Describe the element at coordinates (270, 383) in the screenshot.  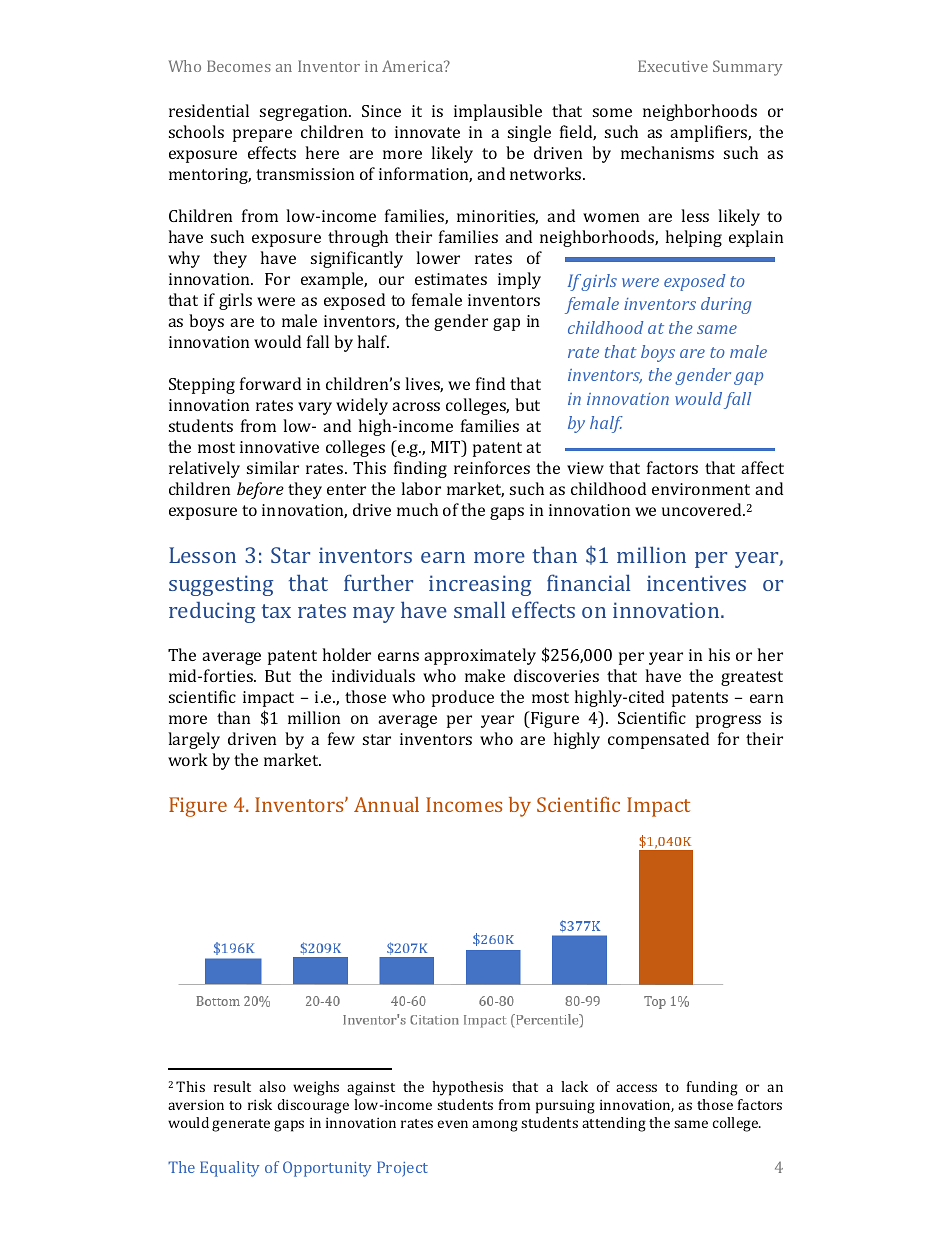
I see `forward` at that location.
